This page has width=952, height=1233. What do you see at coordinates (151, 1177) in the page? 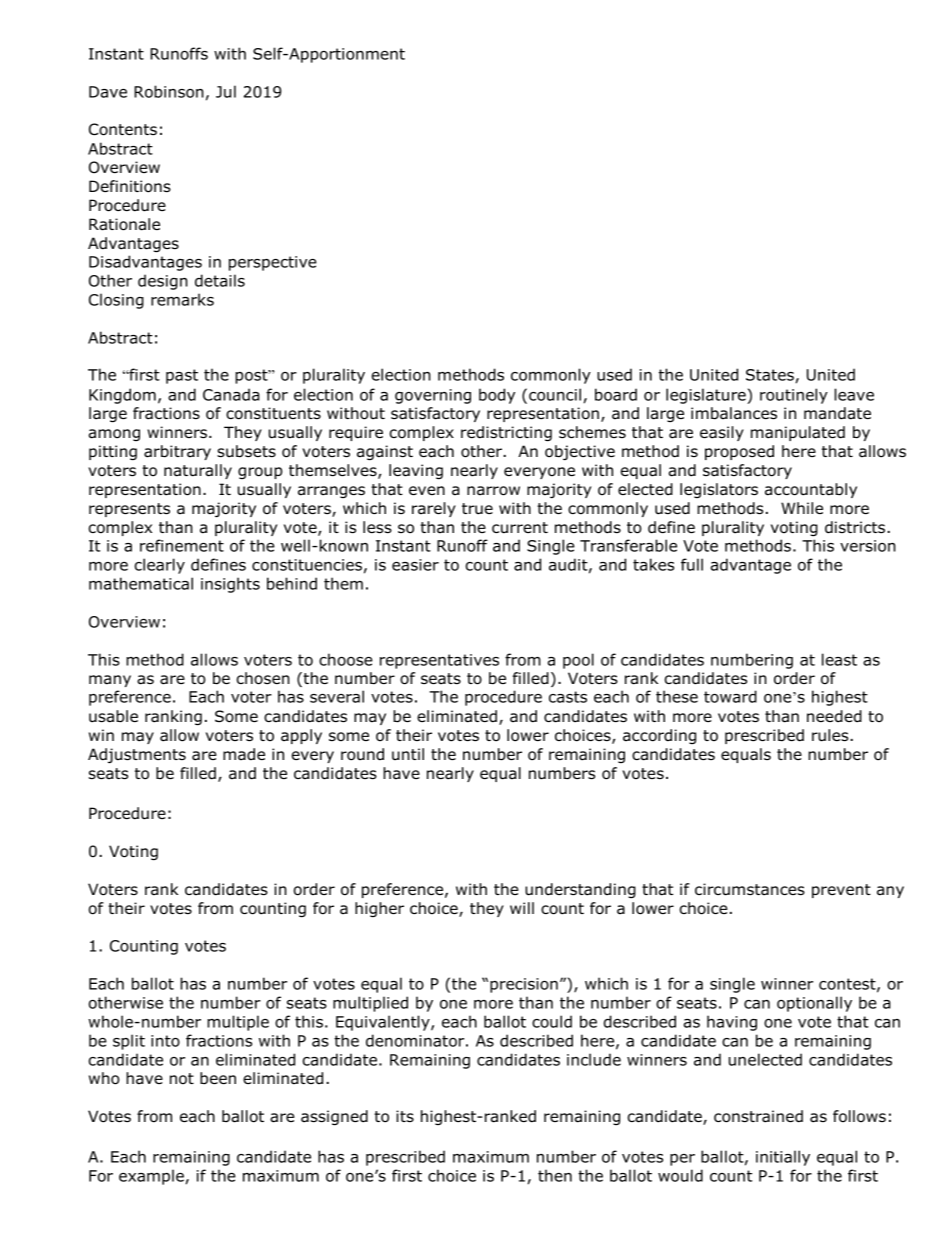
I see `example` at bounding box center [151, 1177].
